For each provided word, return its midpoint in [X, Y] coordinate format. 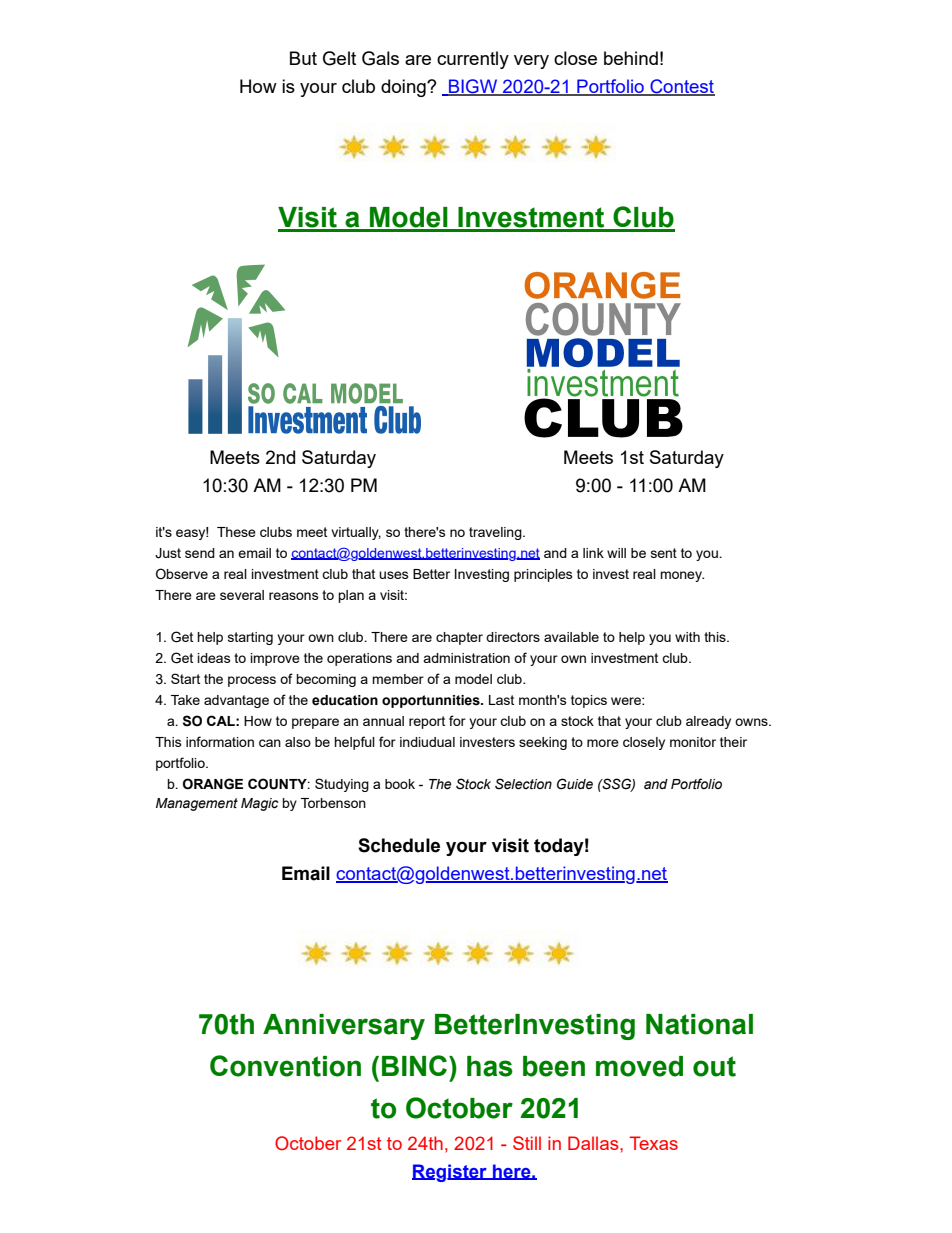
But [303, 58]
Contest [681, 87]
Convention [285, 1066]
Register [450, 1173]
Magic [259, 804]
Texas [653, 1143]
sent [664, 553]
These [236, 532]
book [400, 784]
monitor [693, 742]
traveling [496, 533]
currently [473, 60]
